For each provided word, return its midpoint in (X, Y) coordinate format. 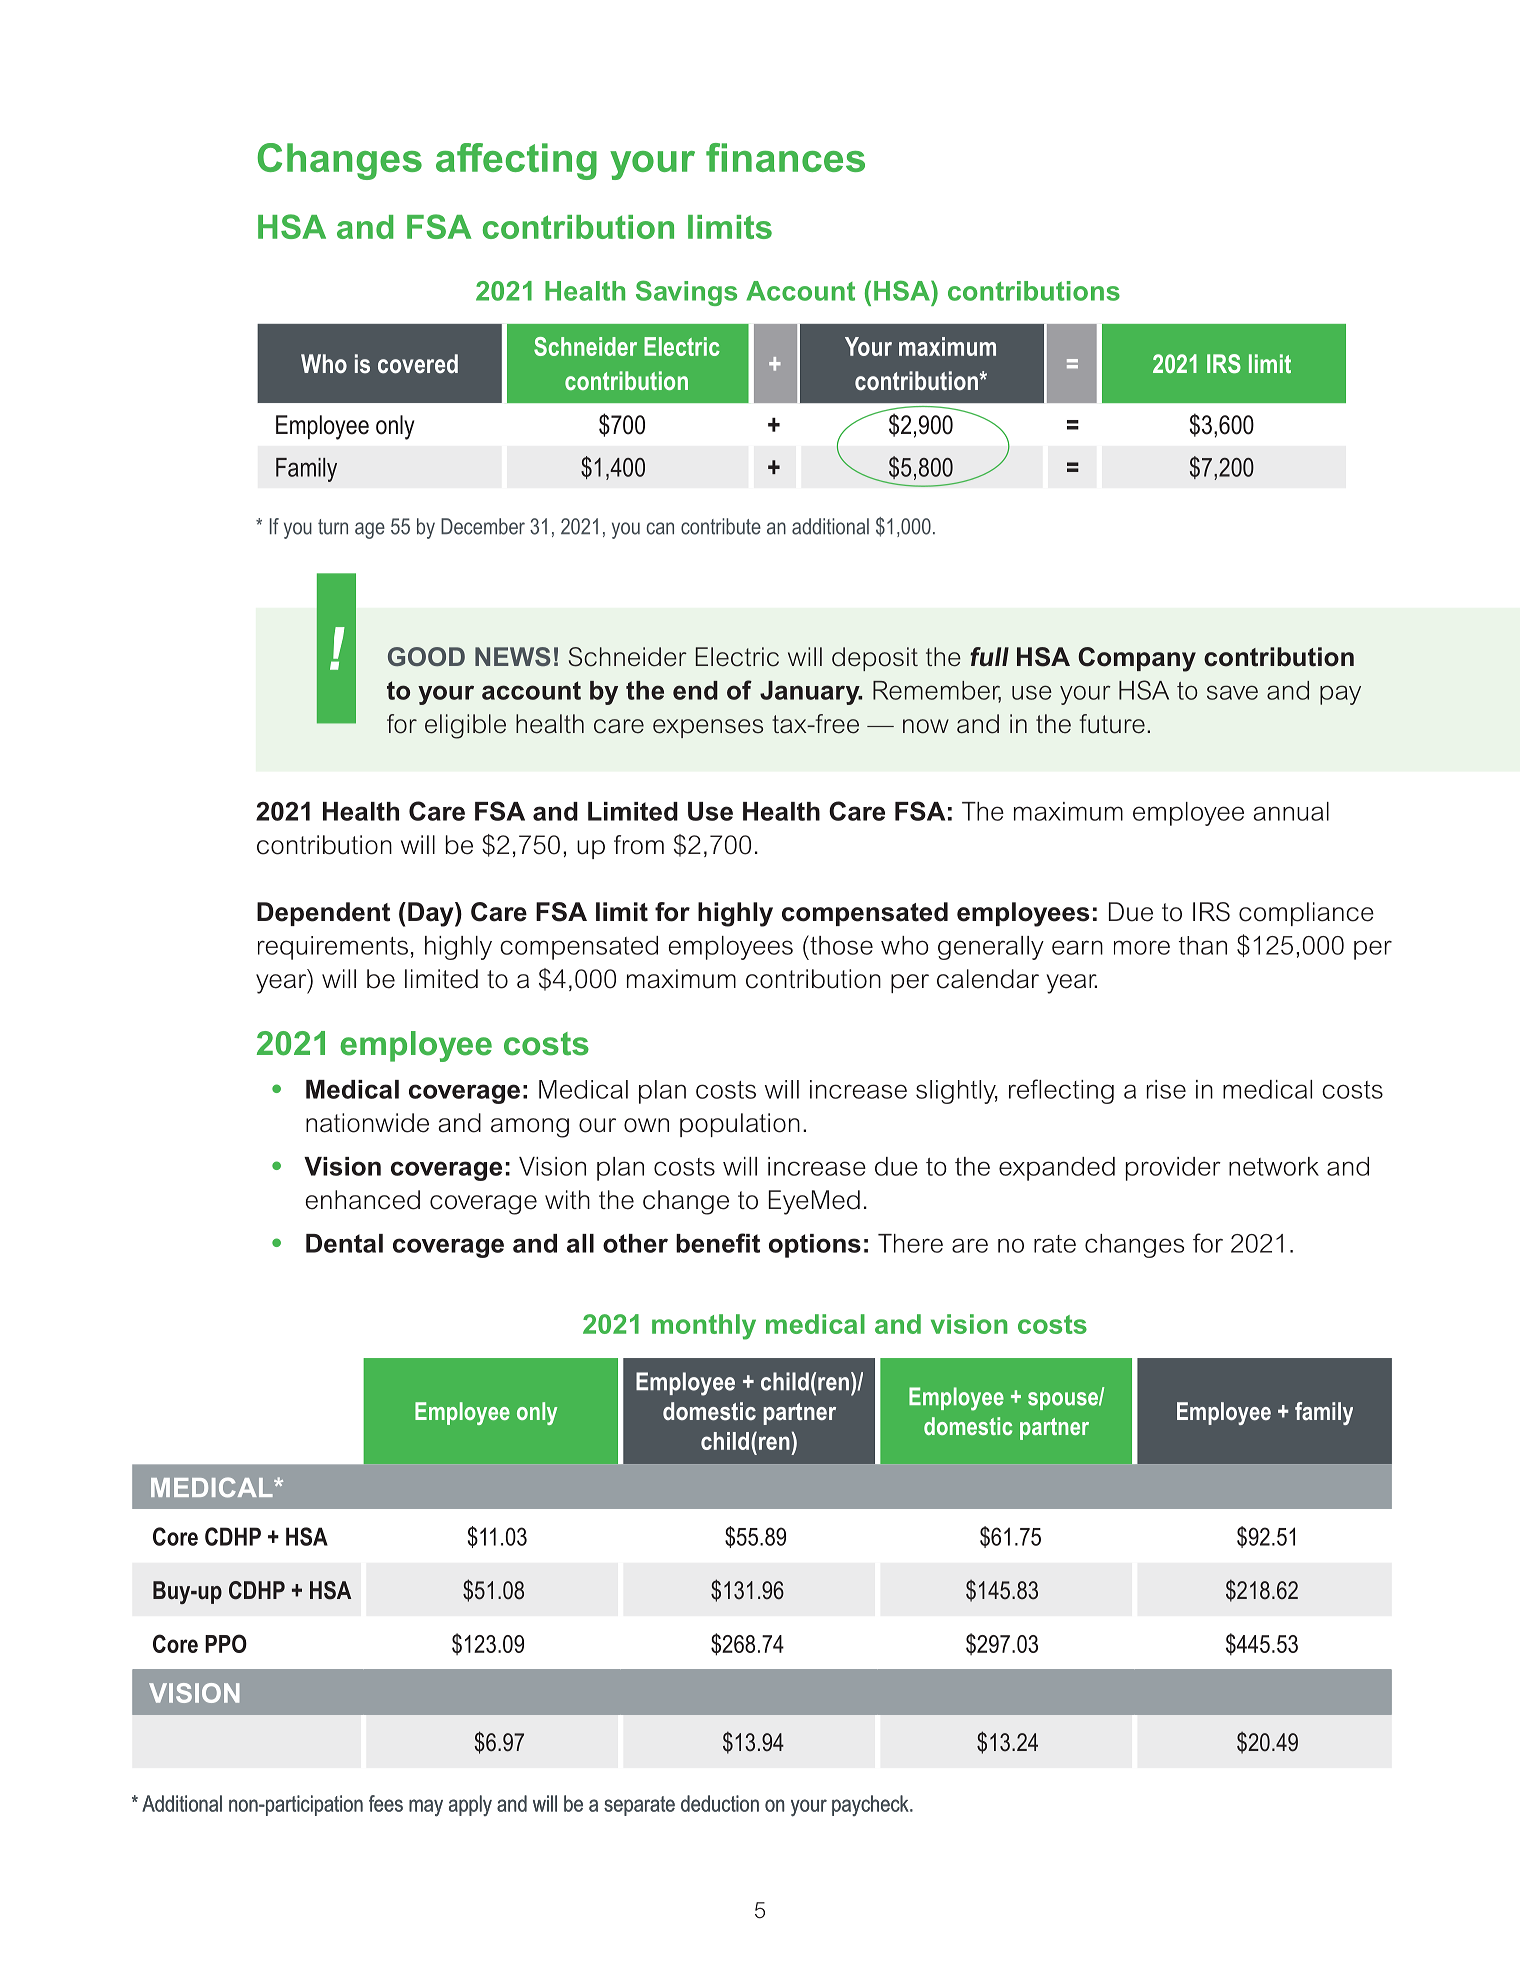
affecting (516, 161)
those (840, 945)
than (1203, 945)
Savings (686, 293)
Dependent (323, 914)
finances (785, 157)
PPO (226, 1643)
